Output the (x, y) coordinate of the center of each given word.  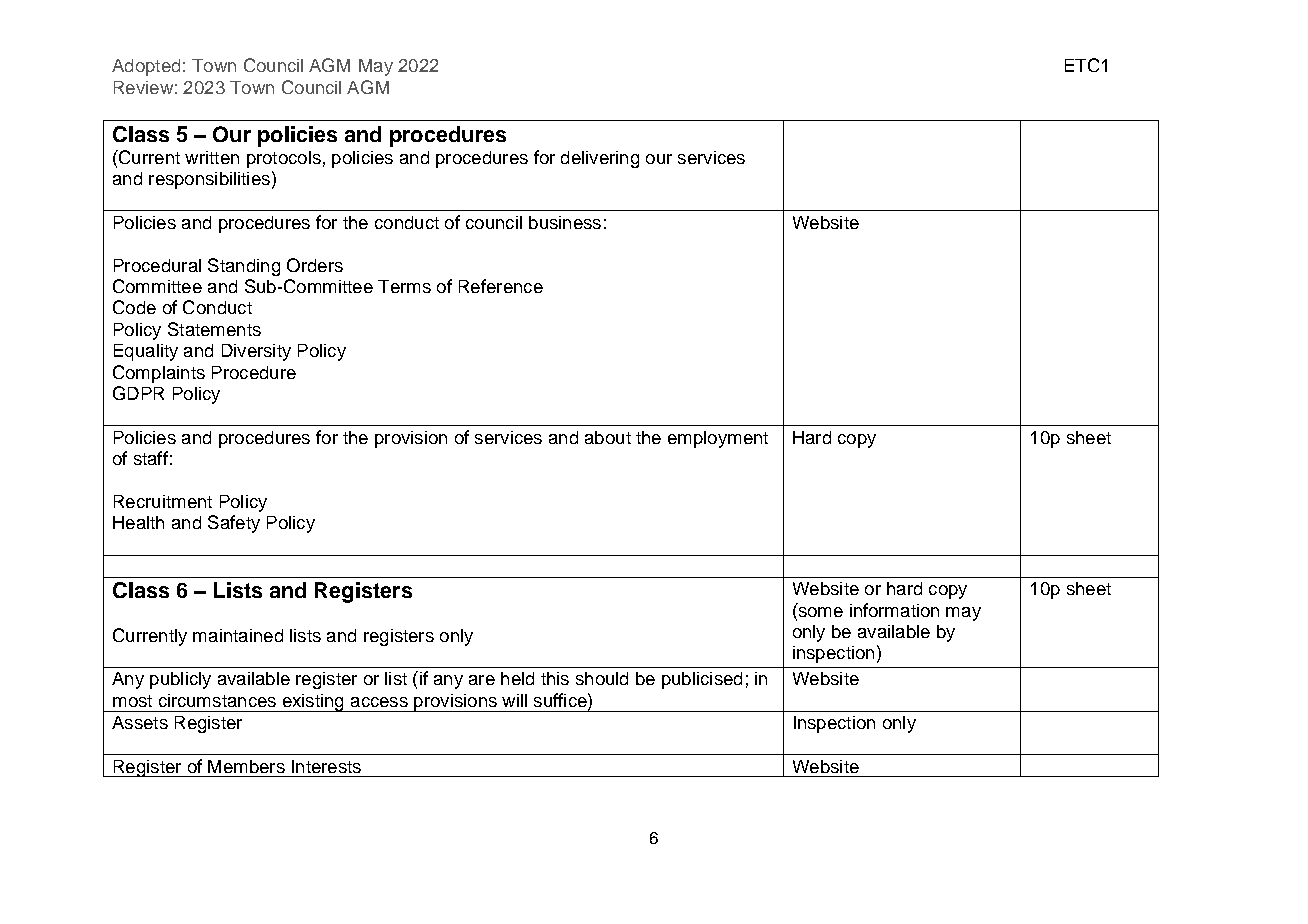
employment (718, 439)
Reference (501, 286)
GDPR (138, 393)
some (819, 610)
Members (246, 766)
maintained (238, 635)
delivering (600, 159)
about (608, 437)
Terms (404, 286)
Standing (244, 267)
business (565, 222)
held (517, 678)
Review (143, 87)
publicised (702, 680)
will (514, 700)
